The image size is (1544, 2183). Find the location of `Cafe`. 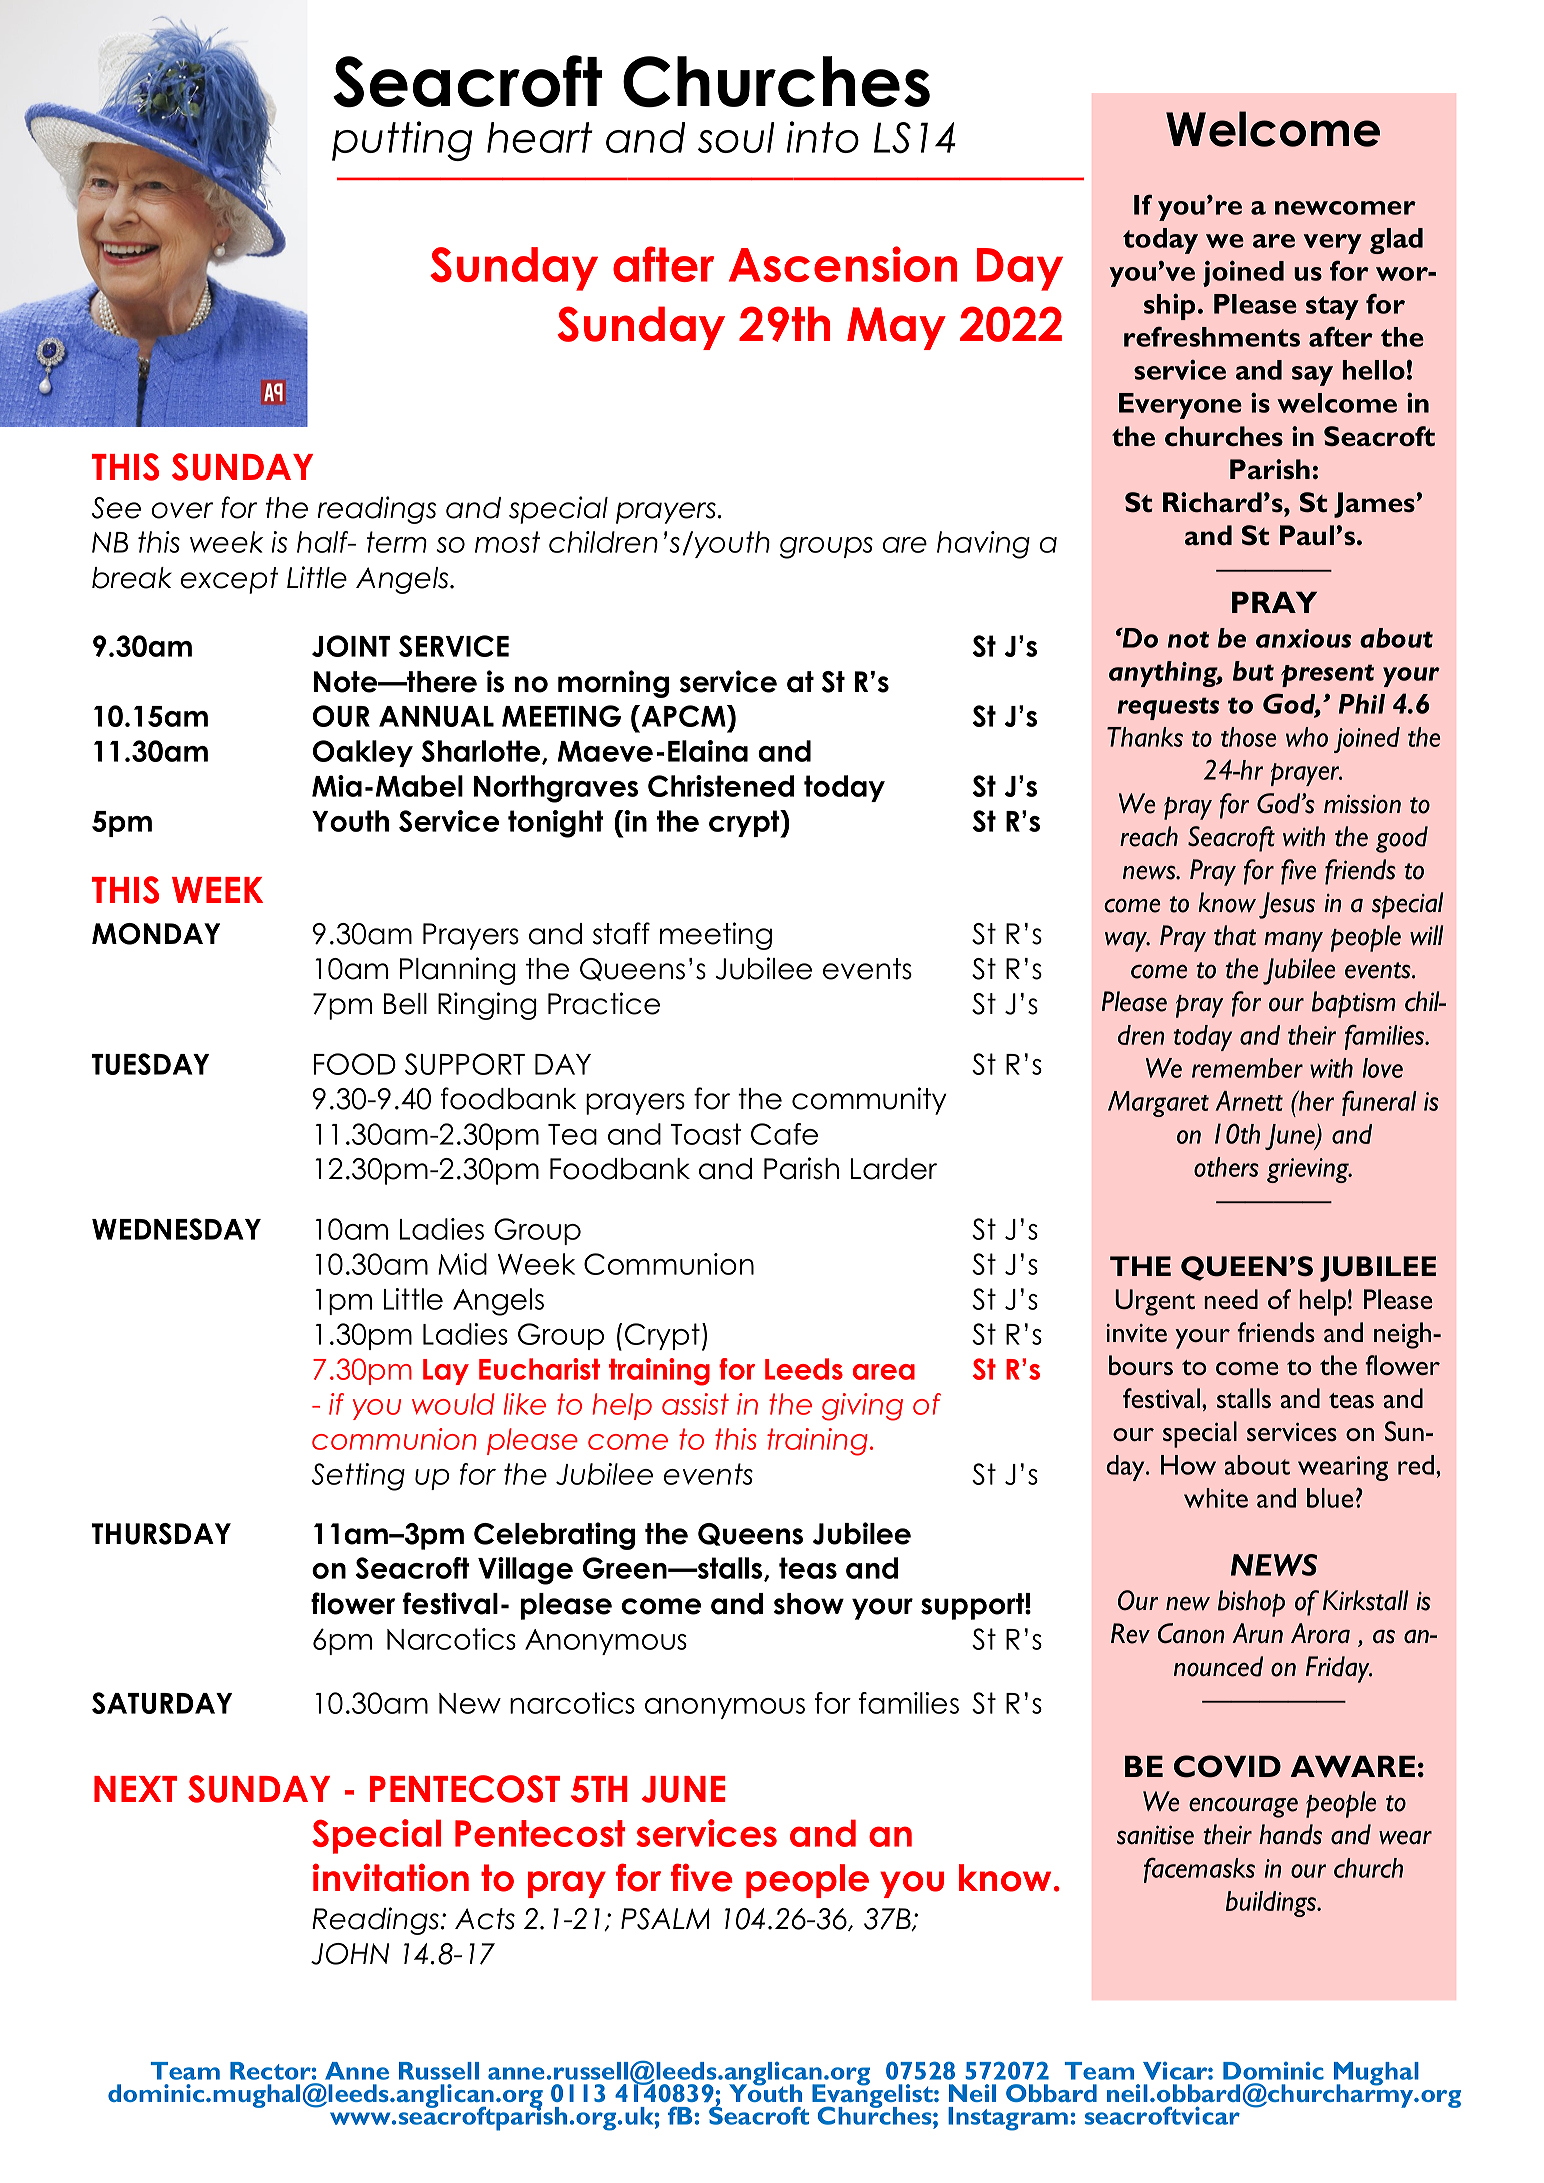

Cafe is located at coordinates (784, 1134).
